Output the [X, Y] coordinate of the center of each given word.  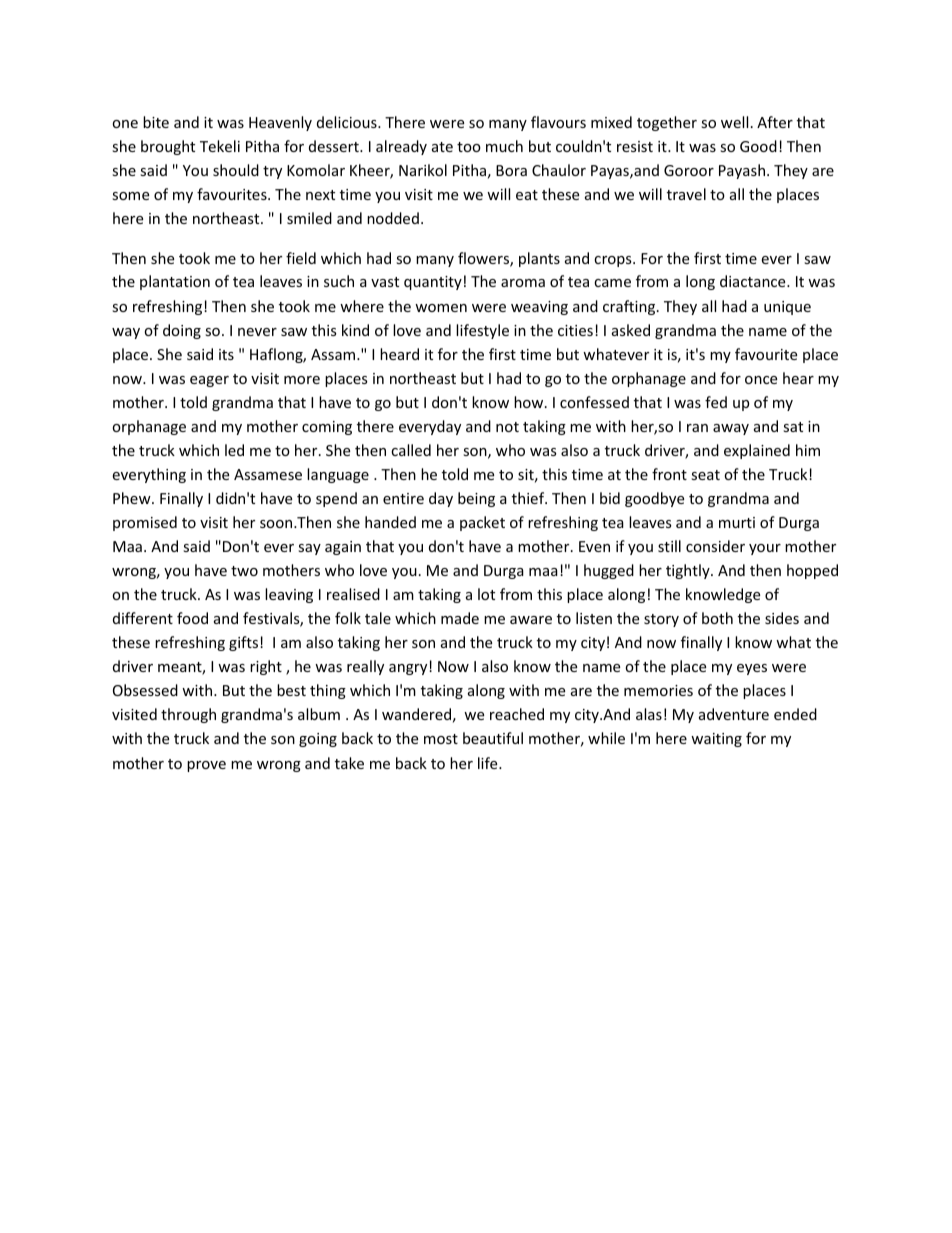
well [734, 122]
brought [168, 147]
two [244, 571]
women [441, 308]
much [504, 146]
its [226, 354]
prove [206, 766]
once [761, 380]
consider [715, 546]
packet [482, 523]
